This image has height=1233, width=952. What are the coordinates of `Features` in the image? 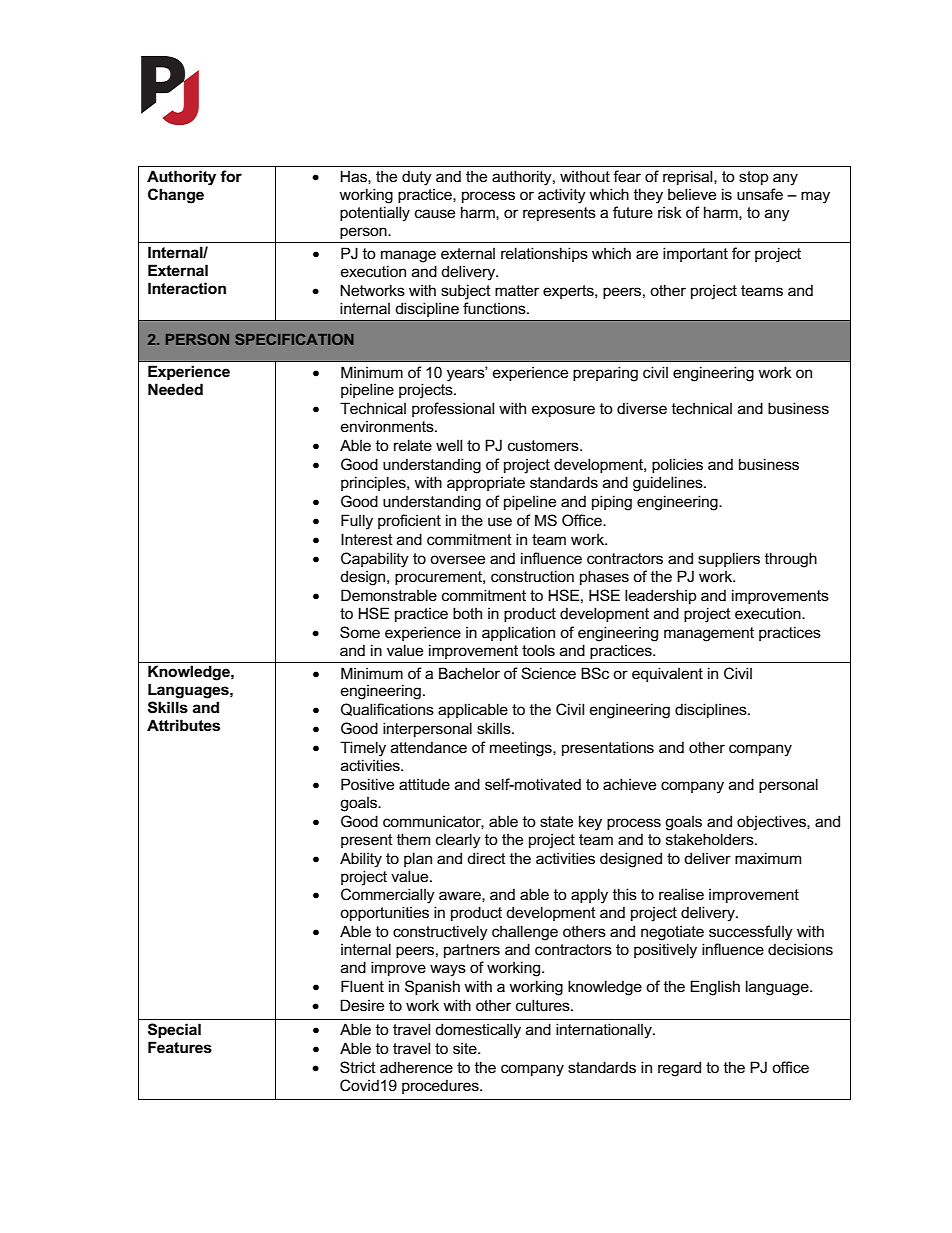 It's located at (180, 1047).
